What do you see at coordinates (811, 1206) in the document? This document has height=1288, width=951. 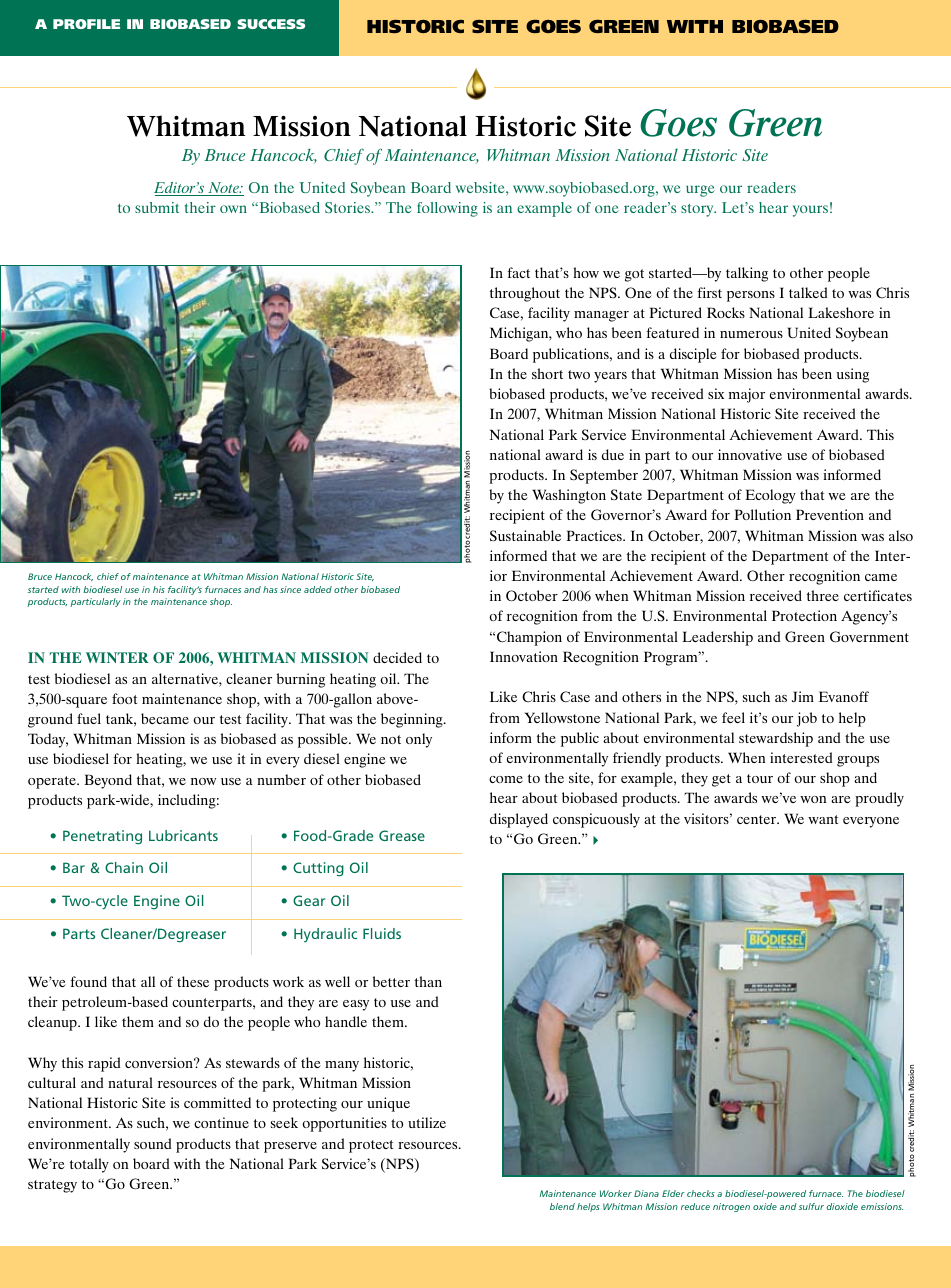 I see `sulfur` at bounding box center [811, 1206].
